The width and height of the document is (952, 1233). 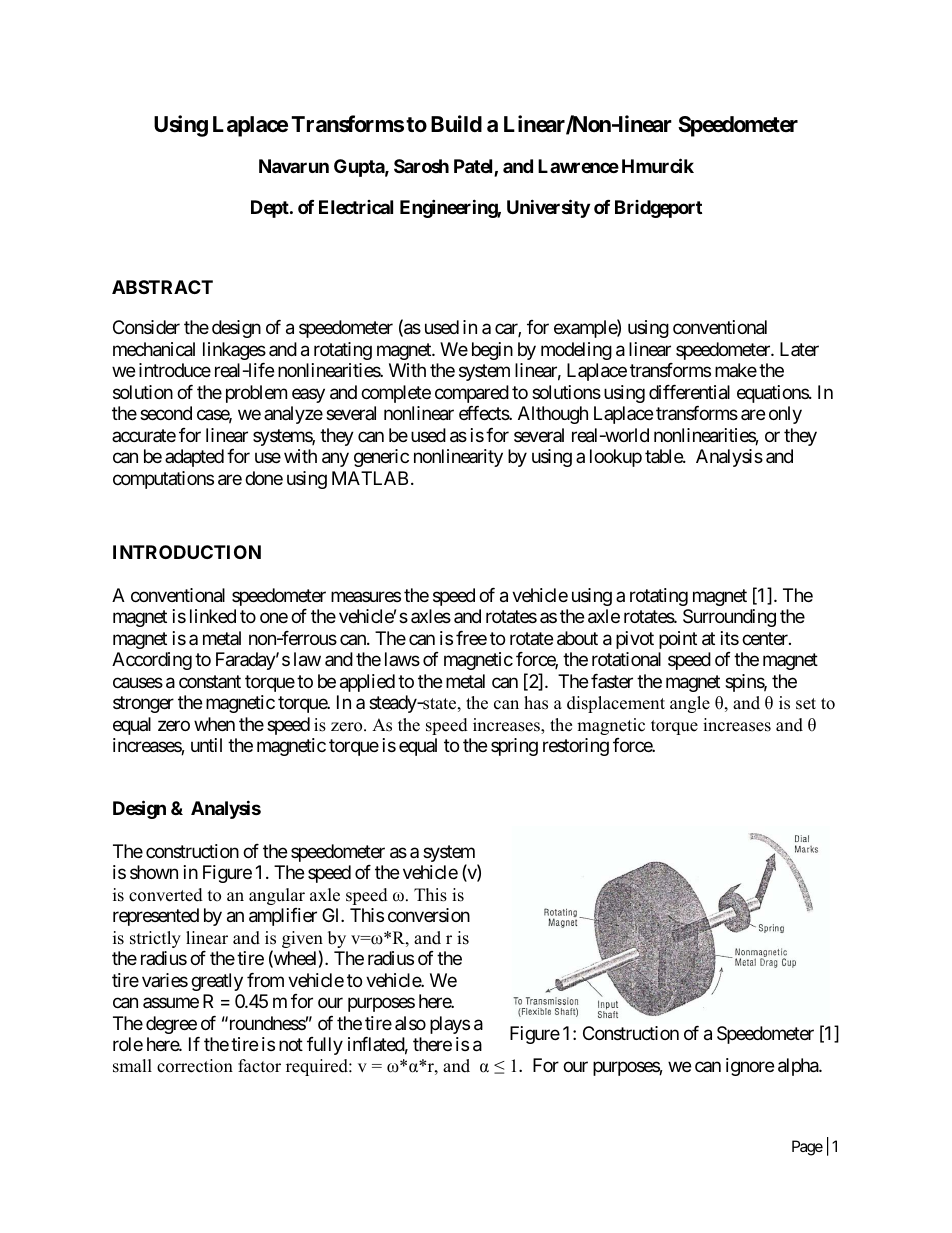 What do you see at coordinates (729, 618) in the document?
I see `Surrounding` at bounding box center [729, 618].
